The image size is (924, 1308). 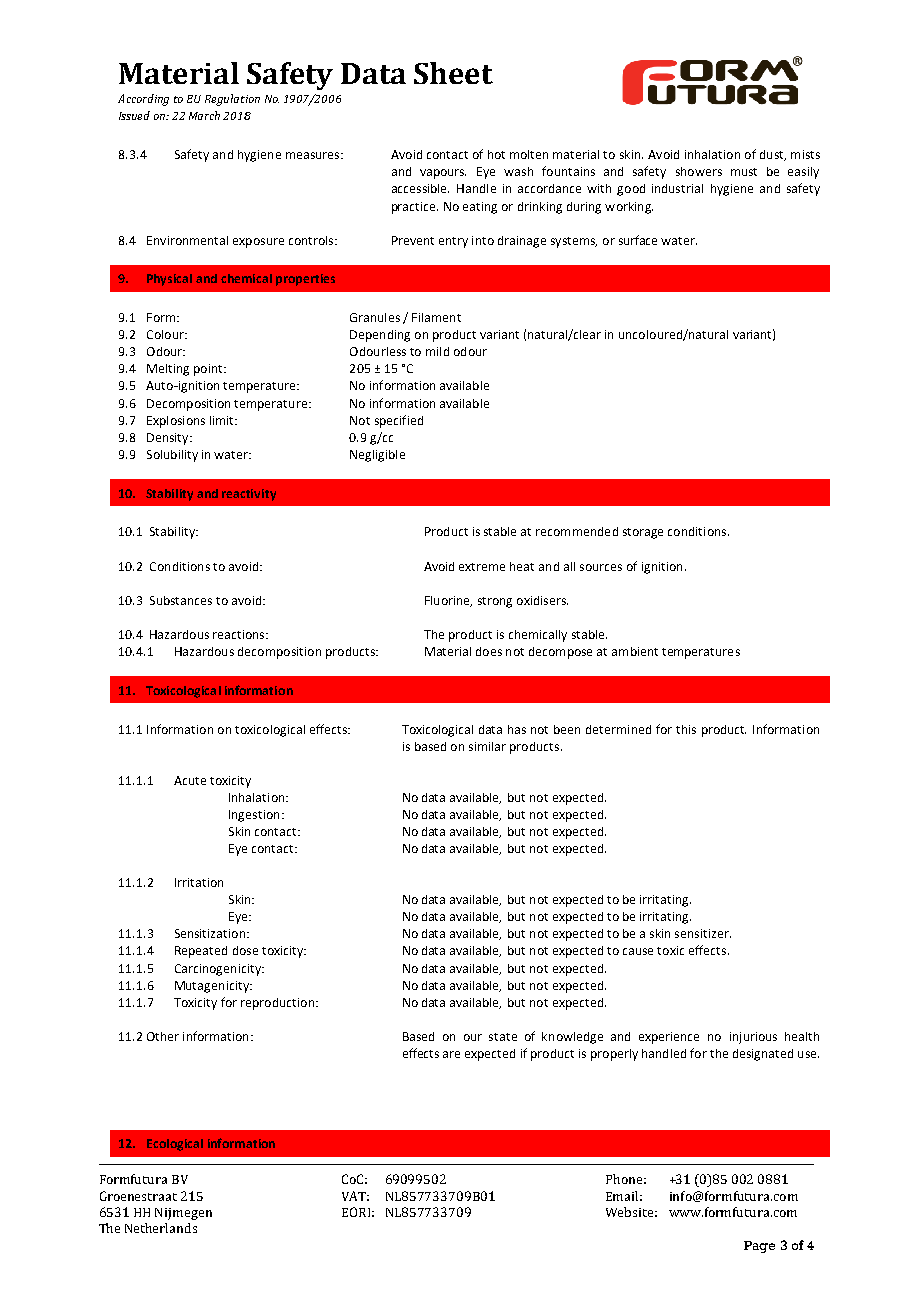 What do you see at coordinates (183, 1214) in the image?
I see `Nijmegen` at bounding box center [183, 1214].
